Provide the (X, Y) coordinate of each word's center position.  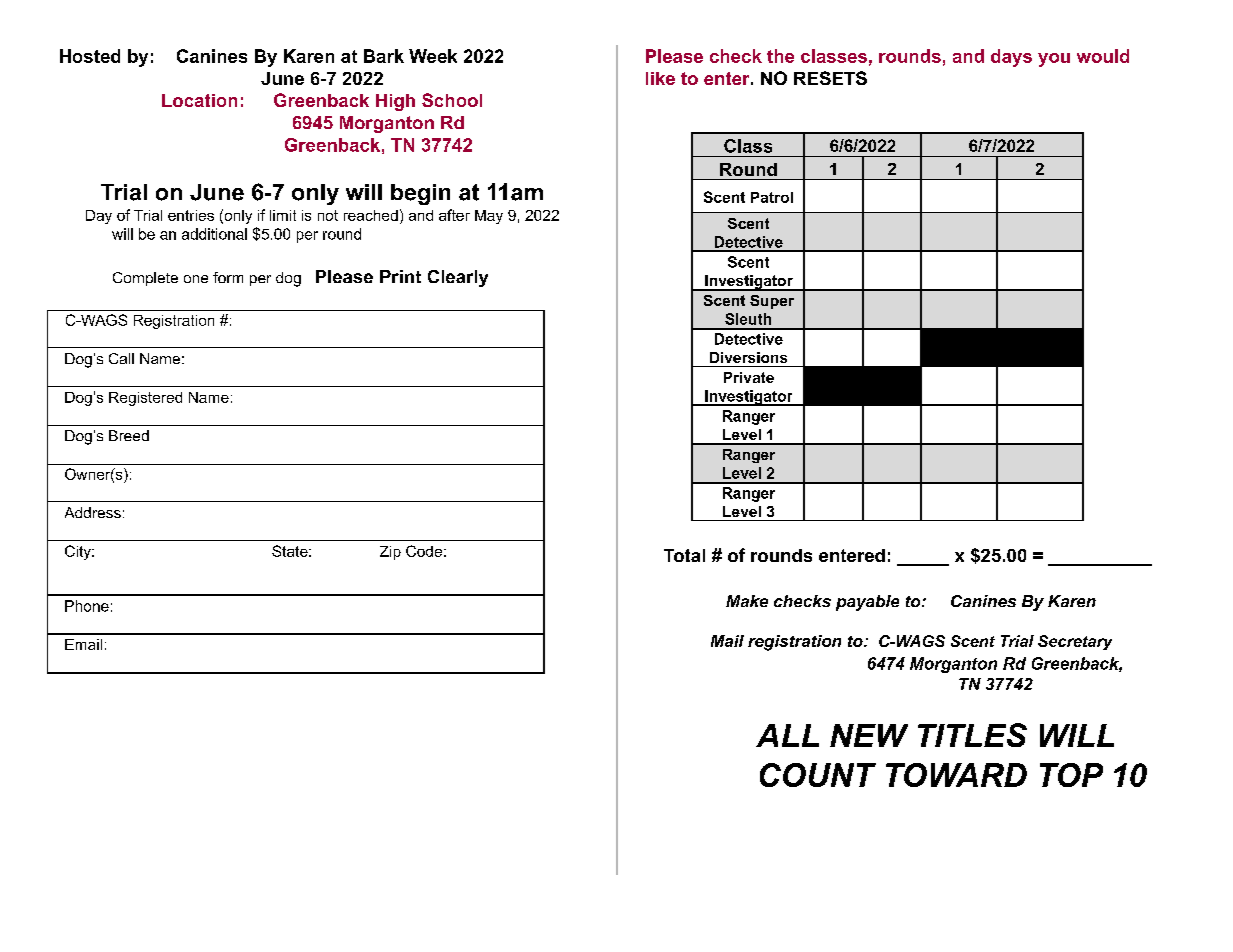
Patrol (772, 197)
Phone (87, 606)
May (489, 217)
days (1011, 58)
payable (867, 603)
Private (749, 377)
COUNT (818, 775)
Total (684, 555)
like (660, 78)
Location (199, 100)
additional (214, 234)
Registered (145, 399)
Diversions (748, 357)
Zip (390, 553)
